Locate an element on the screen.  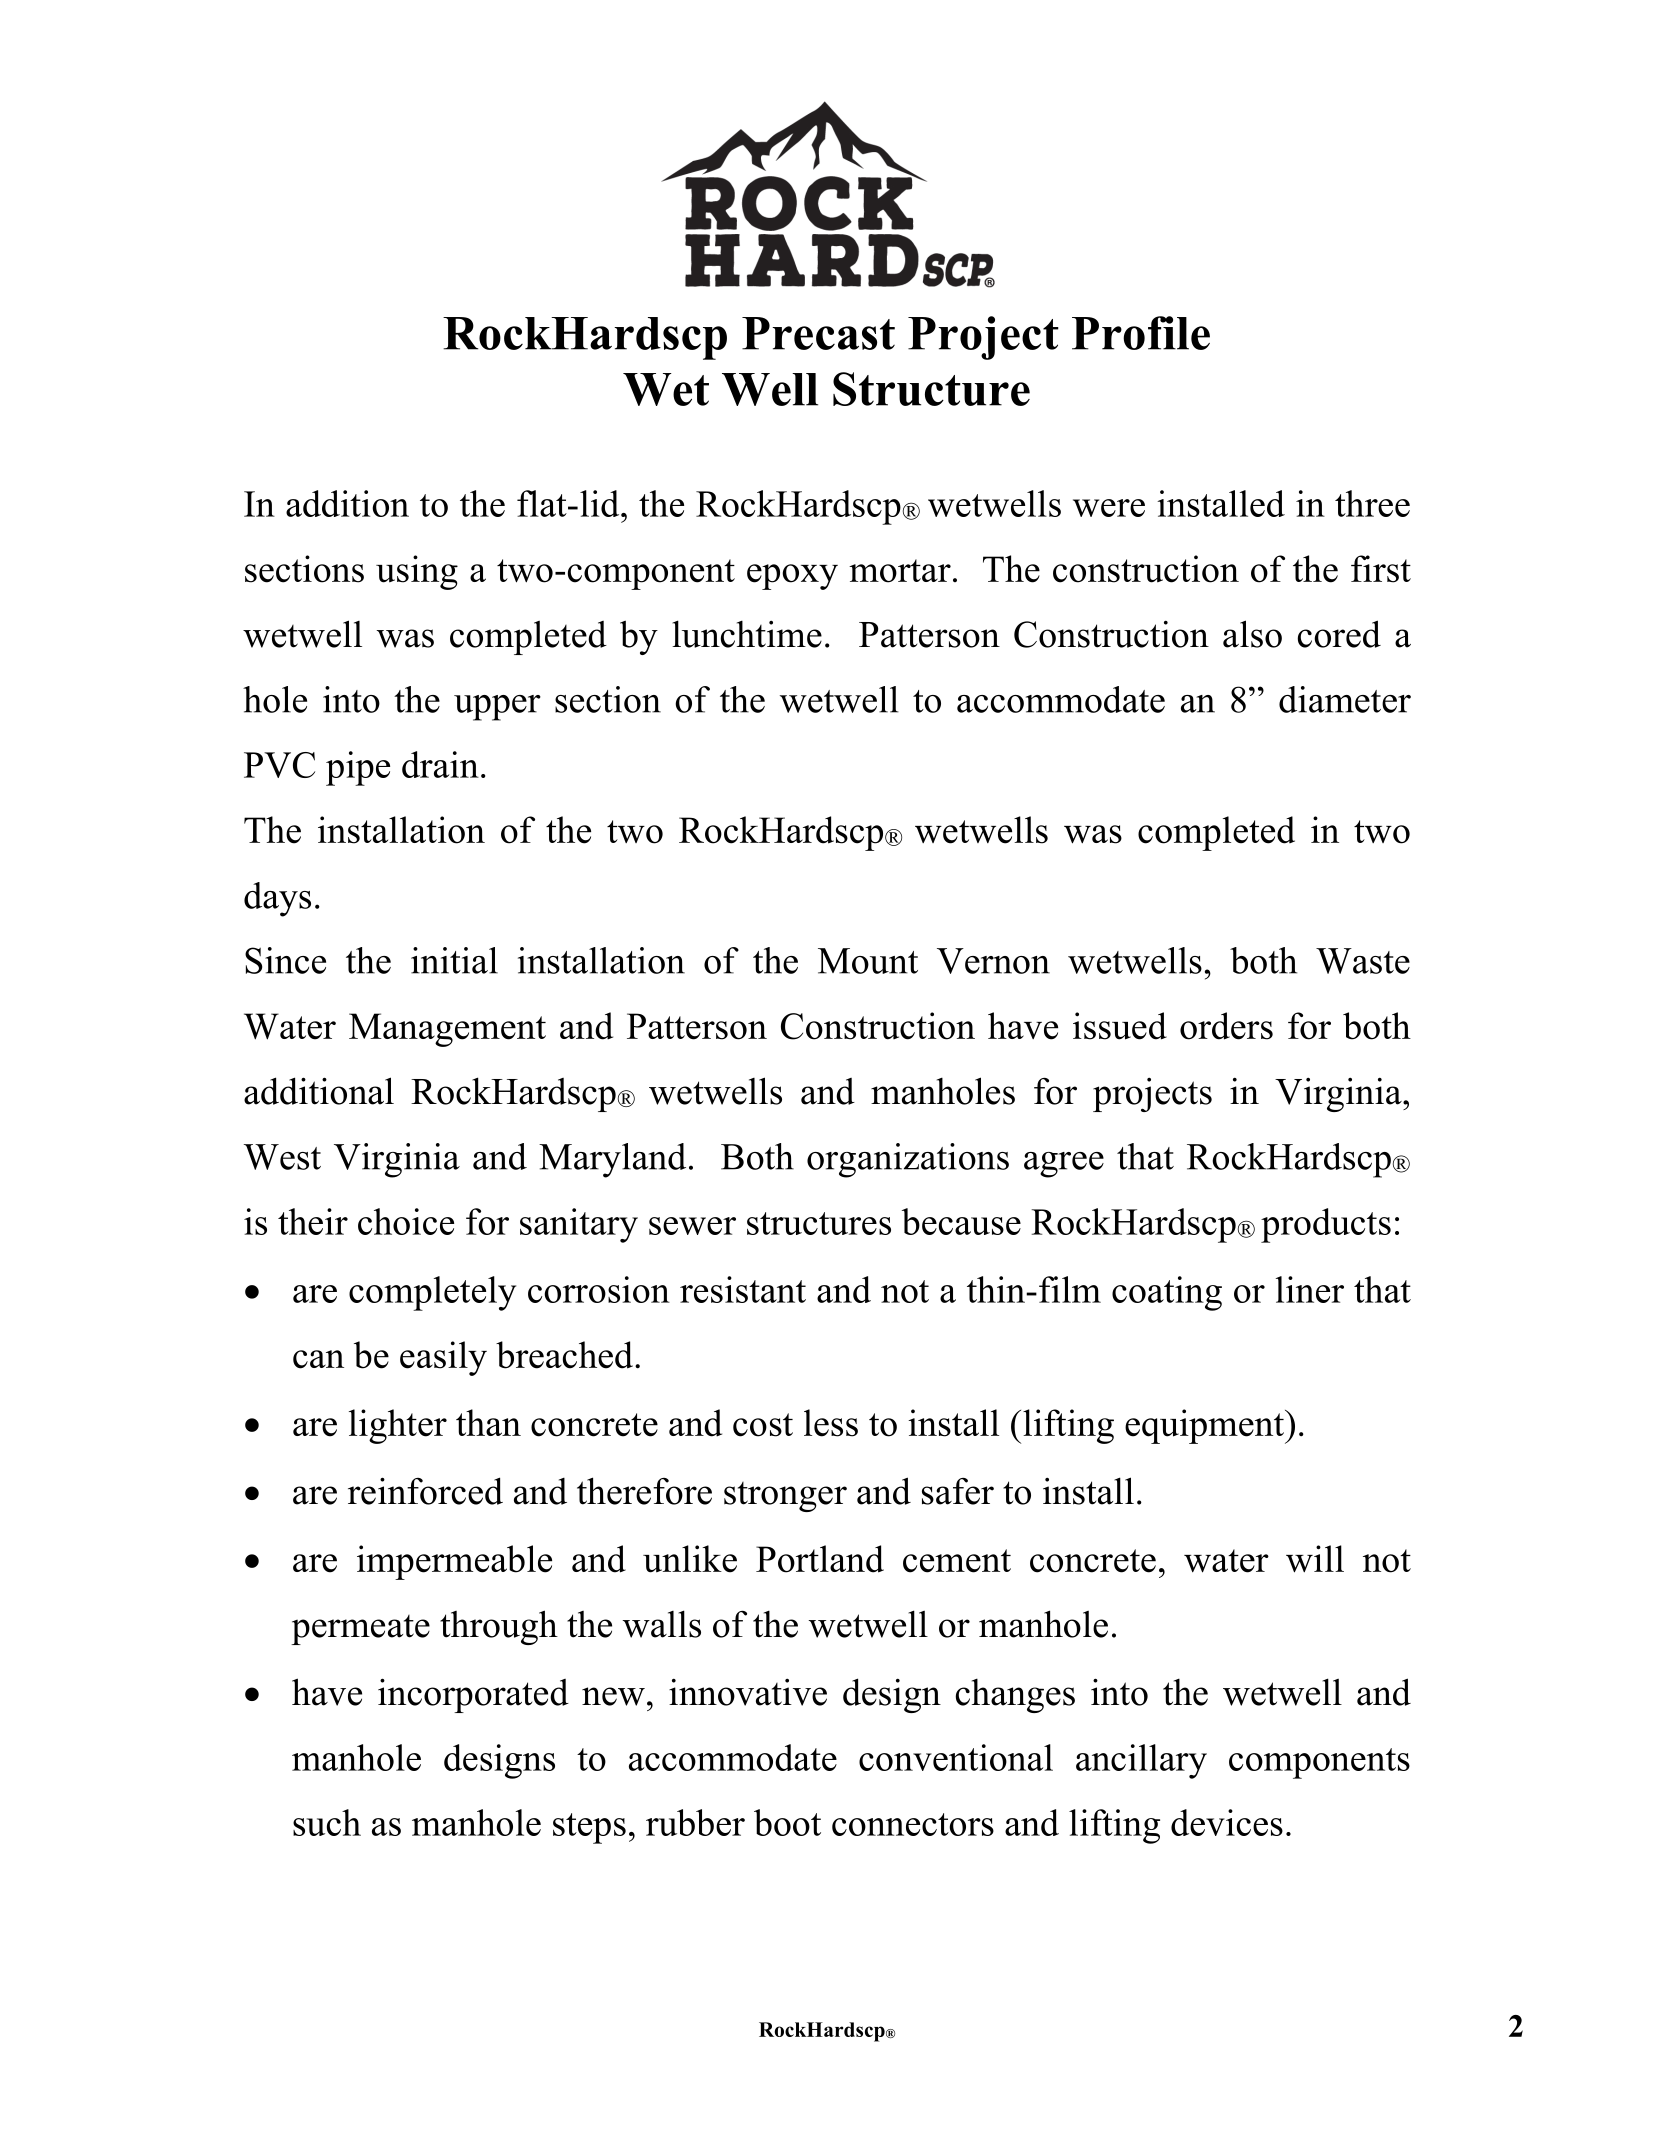
such is located at coordinates (327, 1822).
